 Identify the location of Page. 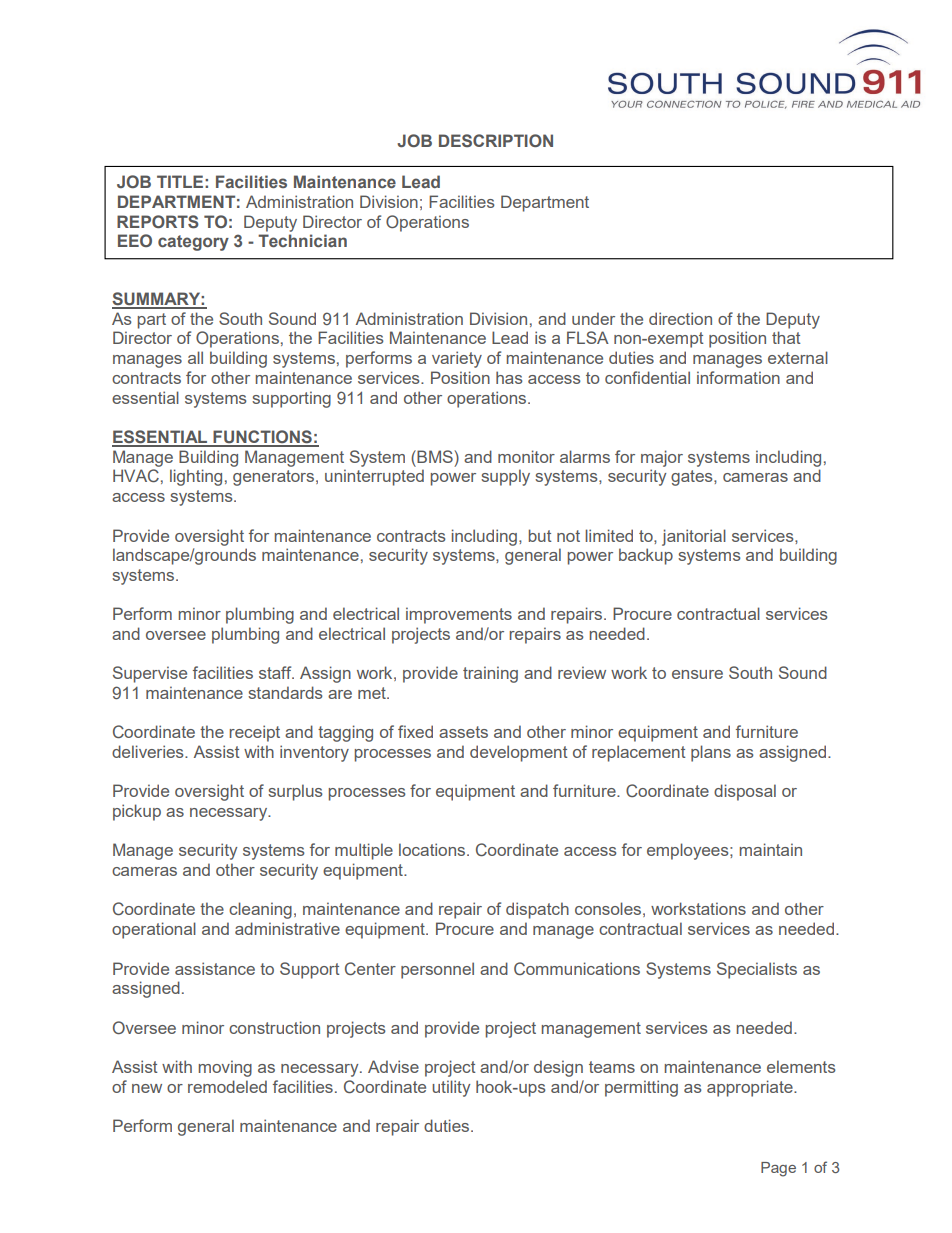
(778, 1169).
